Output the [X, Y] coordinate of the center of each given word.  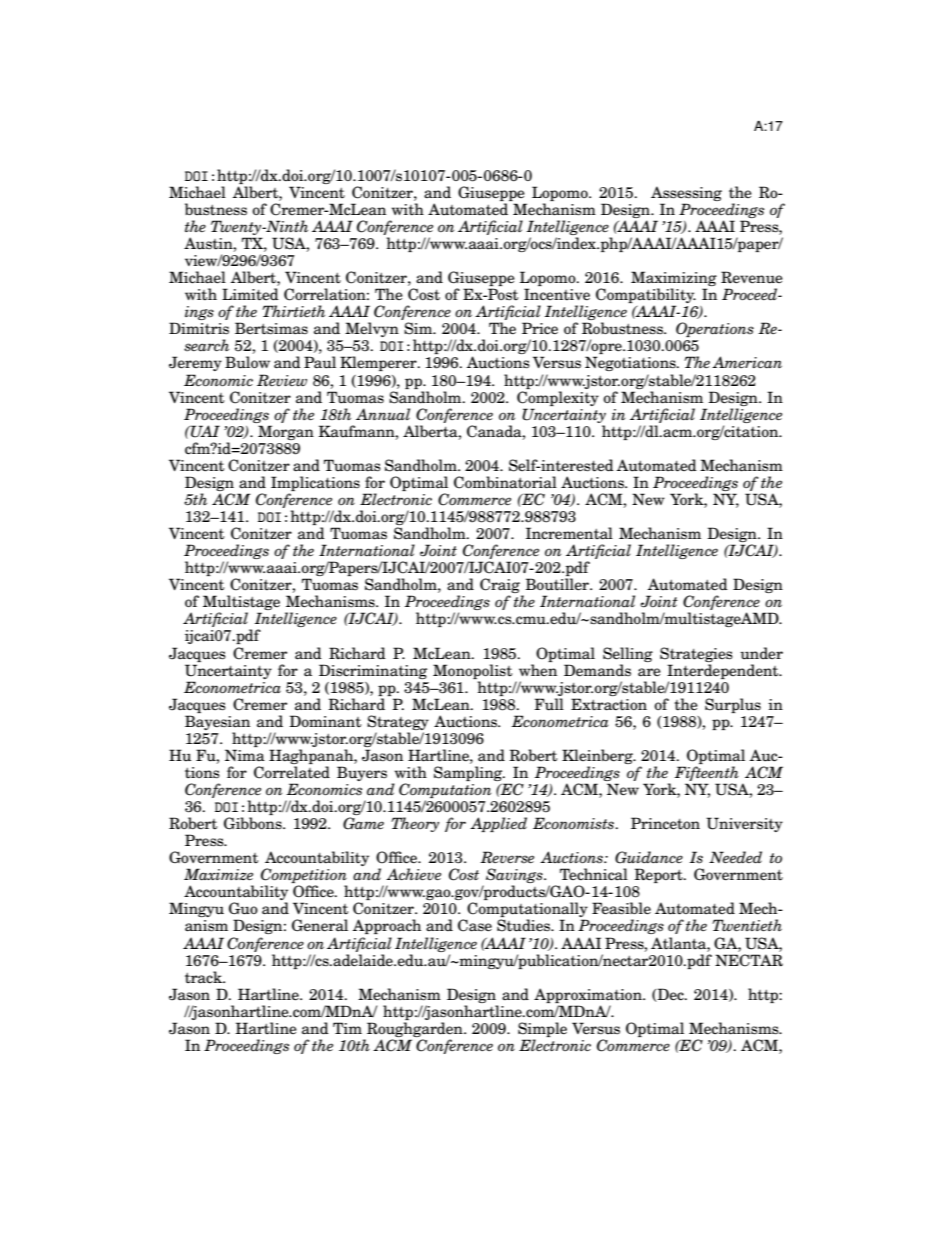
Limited [250, 294]
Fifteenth [706, 775]
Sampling [469, 775]
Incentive [557, 294]
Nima [245, 755]
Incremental [569, 533]
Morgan [286, 432]
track [205, 977]
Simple [542, 1029]
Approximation [589, 995]
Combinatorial [505, 482]
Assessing [686, 193]
